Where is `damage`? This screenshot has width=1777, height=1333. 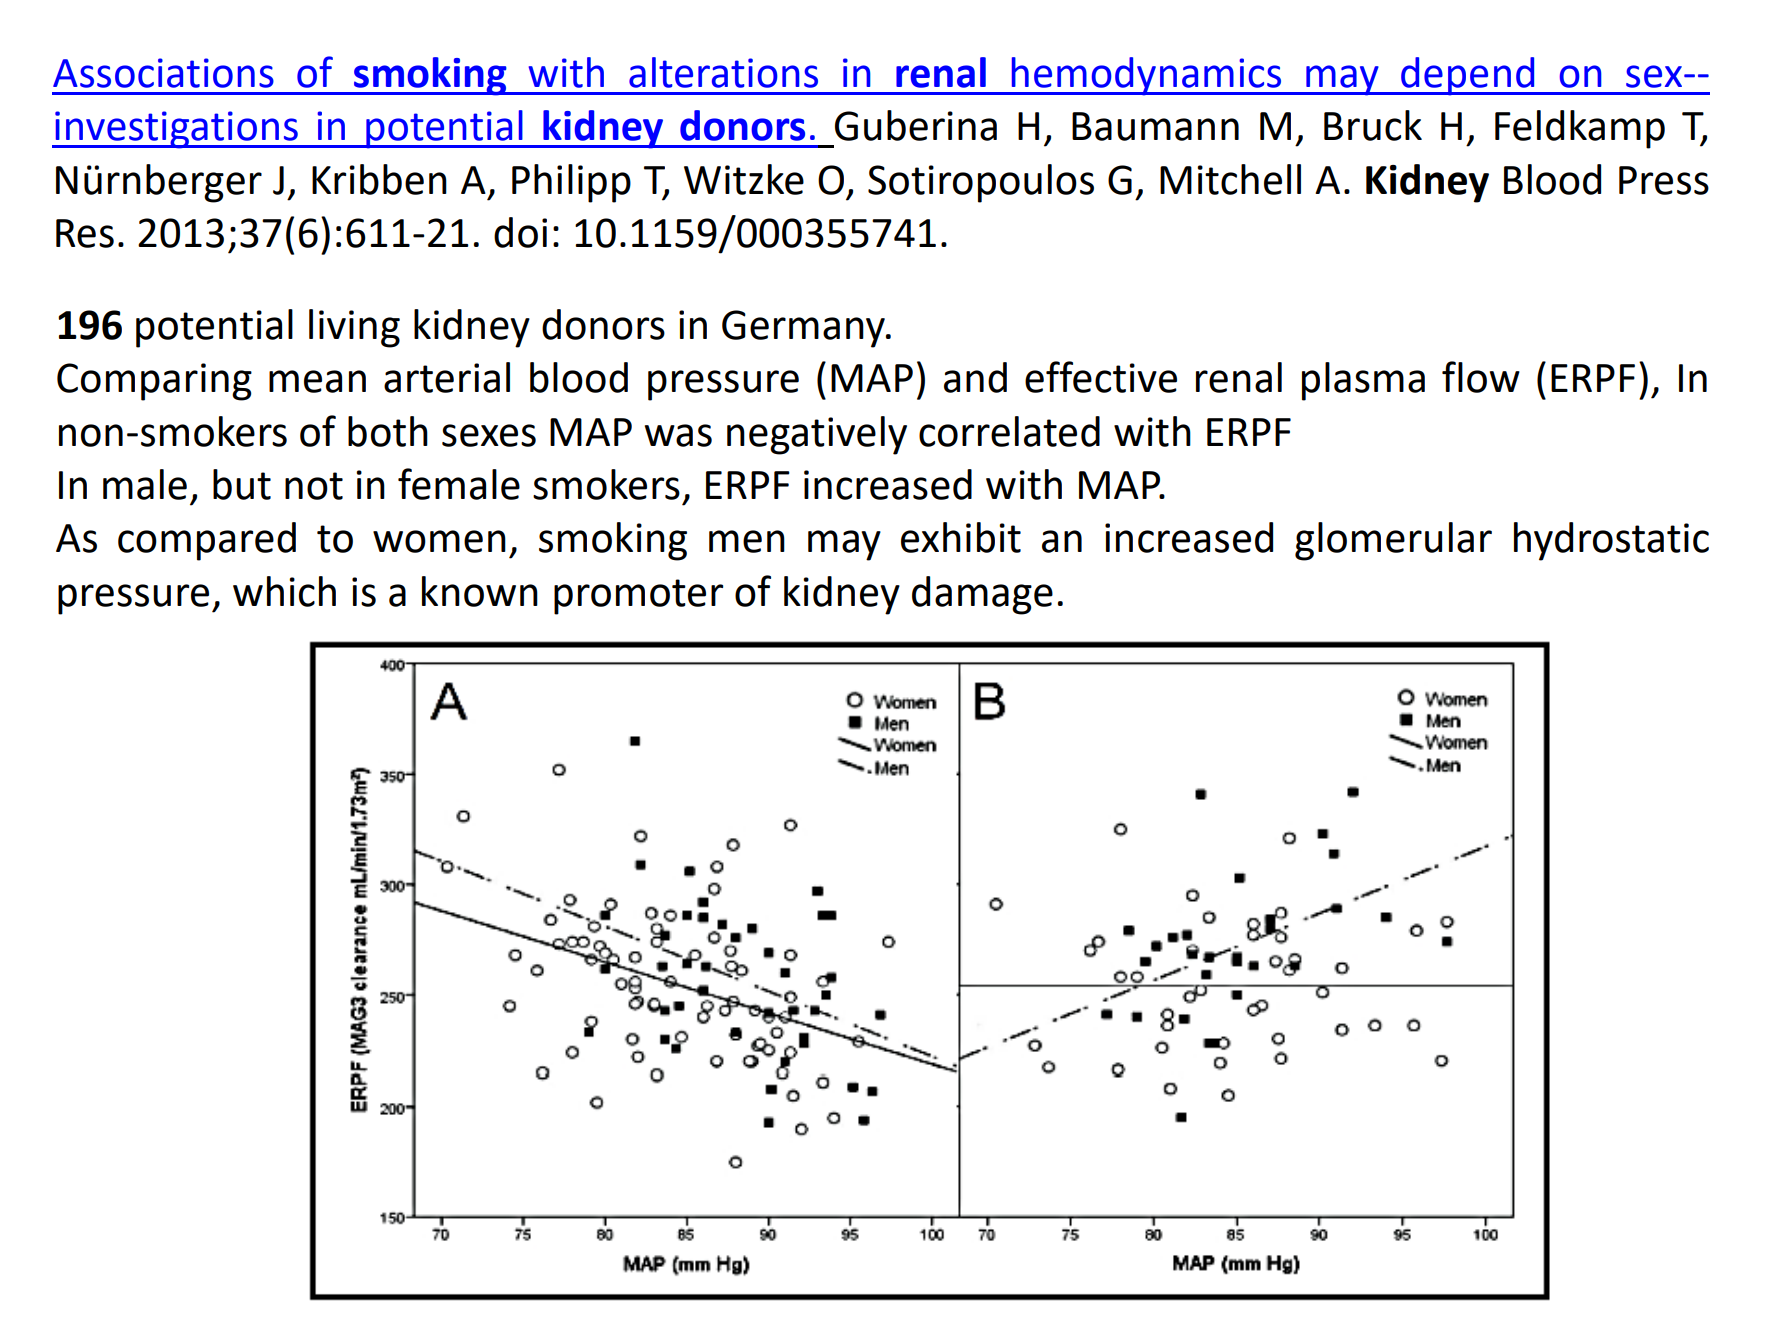
damage is located at coordinates (982, 595).
